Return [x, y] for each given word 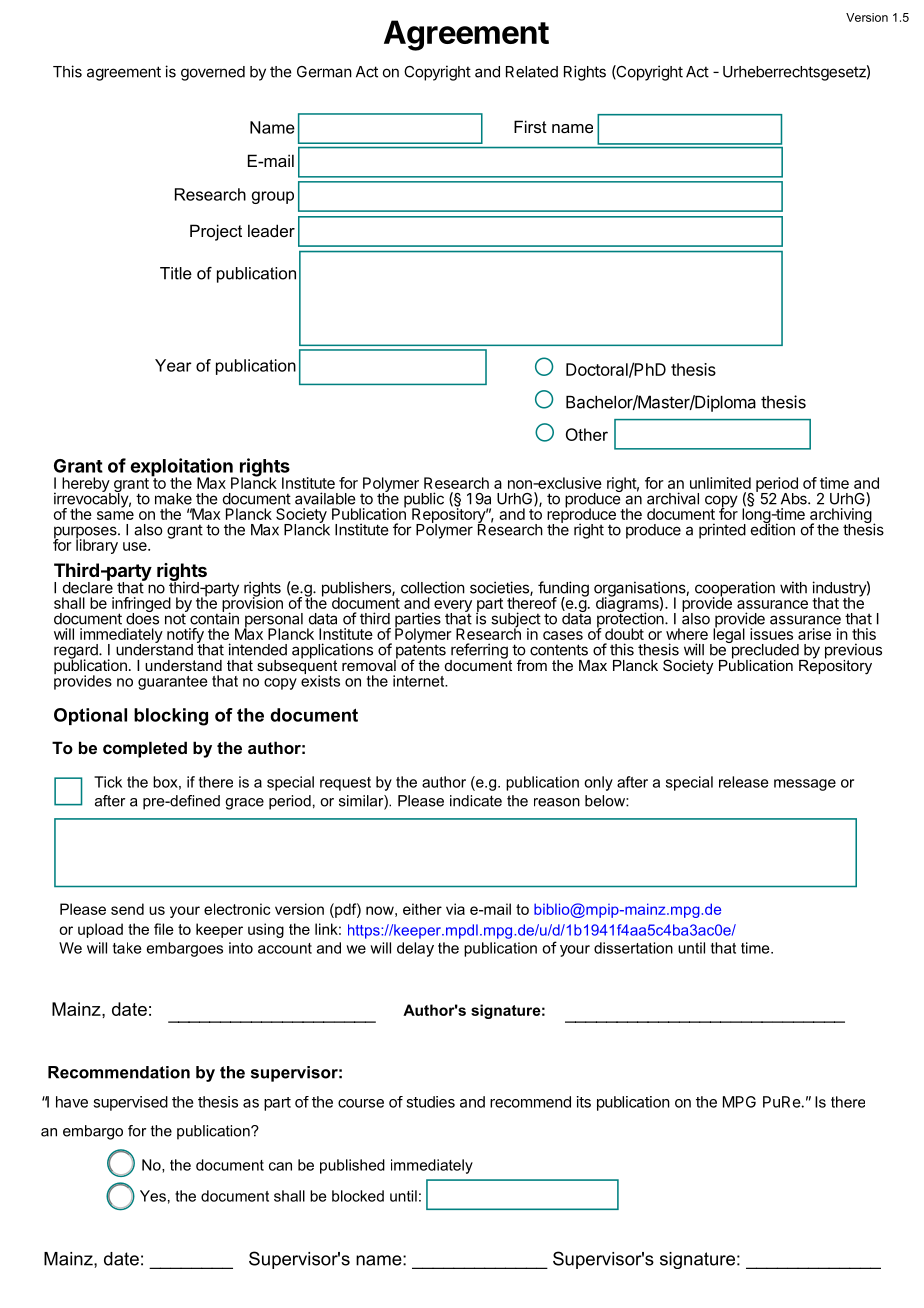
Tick [108, 782]
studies [430, 1102]
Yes [153, 1196]
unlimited [720, 483]
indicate [476, 801]
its [584, 1102]
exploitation [182, 468]
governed [213, 73]
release [743, 782]
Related [532, 72]
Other [587, 434]
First [530, 126]
